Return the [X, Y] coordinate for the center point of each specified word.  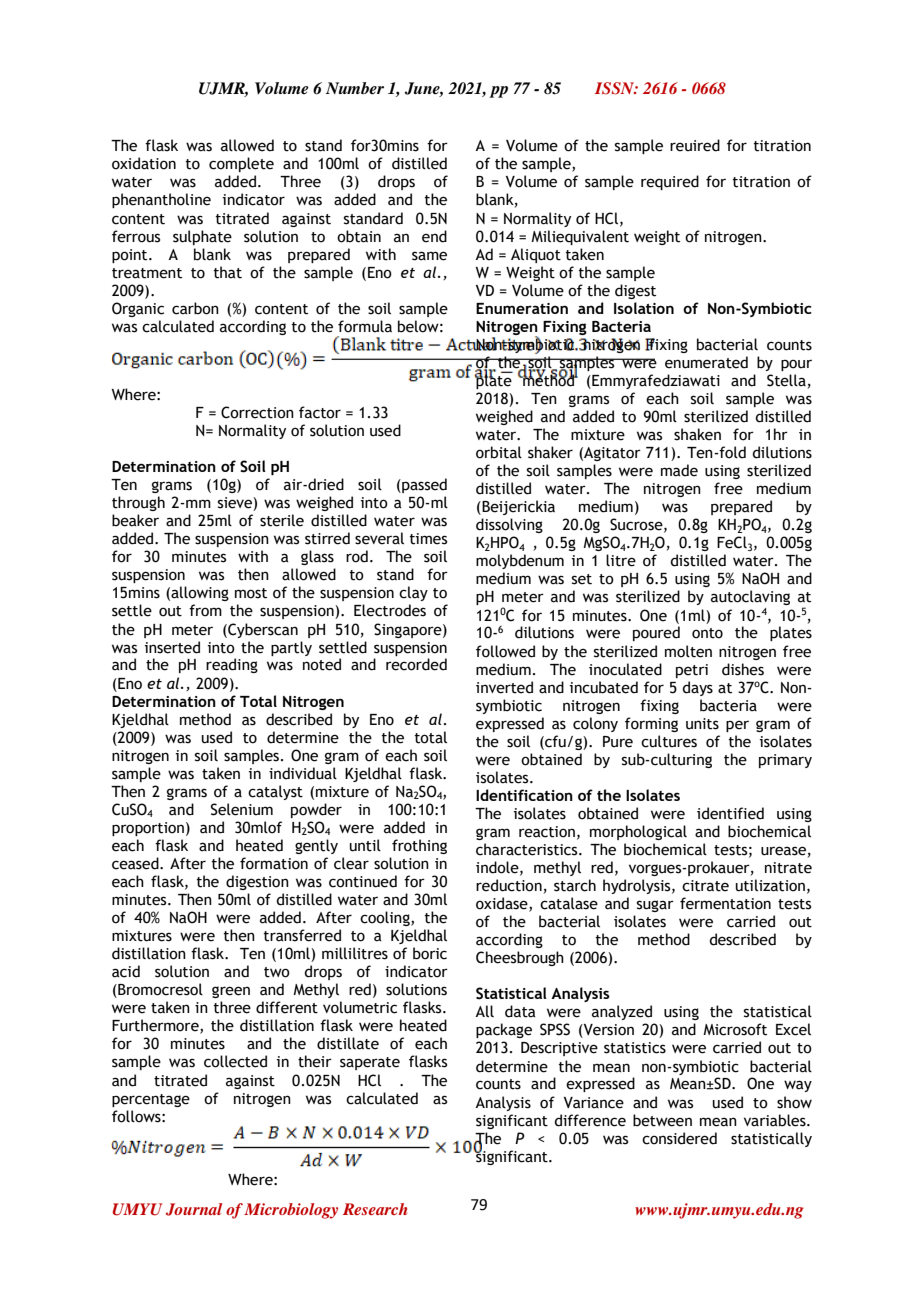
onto [707, 633]
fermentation [725, 903]
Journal [194, 1209]
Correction [257, 412]
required [670, 182]
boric [430, 953]
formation [274, 863]
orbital [499, 452]
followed [505, 651]
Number [355, 88]
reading [232, 665]
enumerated [706, 362]
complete [241, 164]
